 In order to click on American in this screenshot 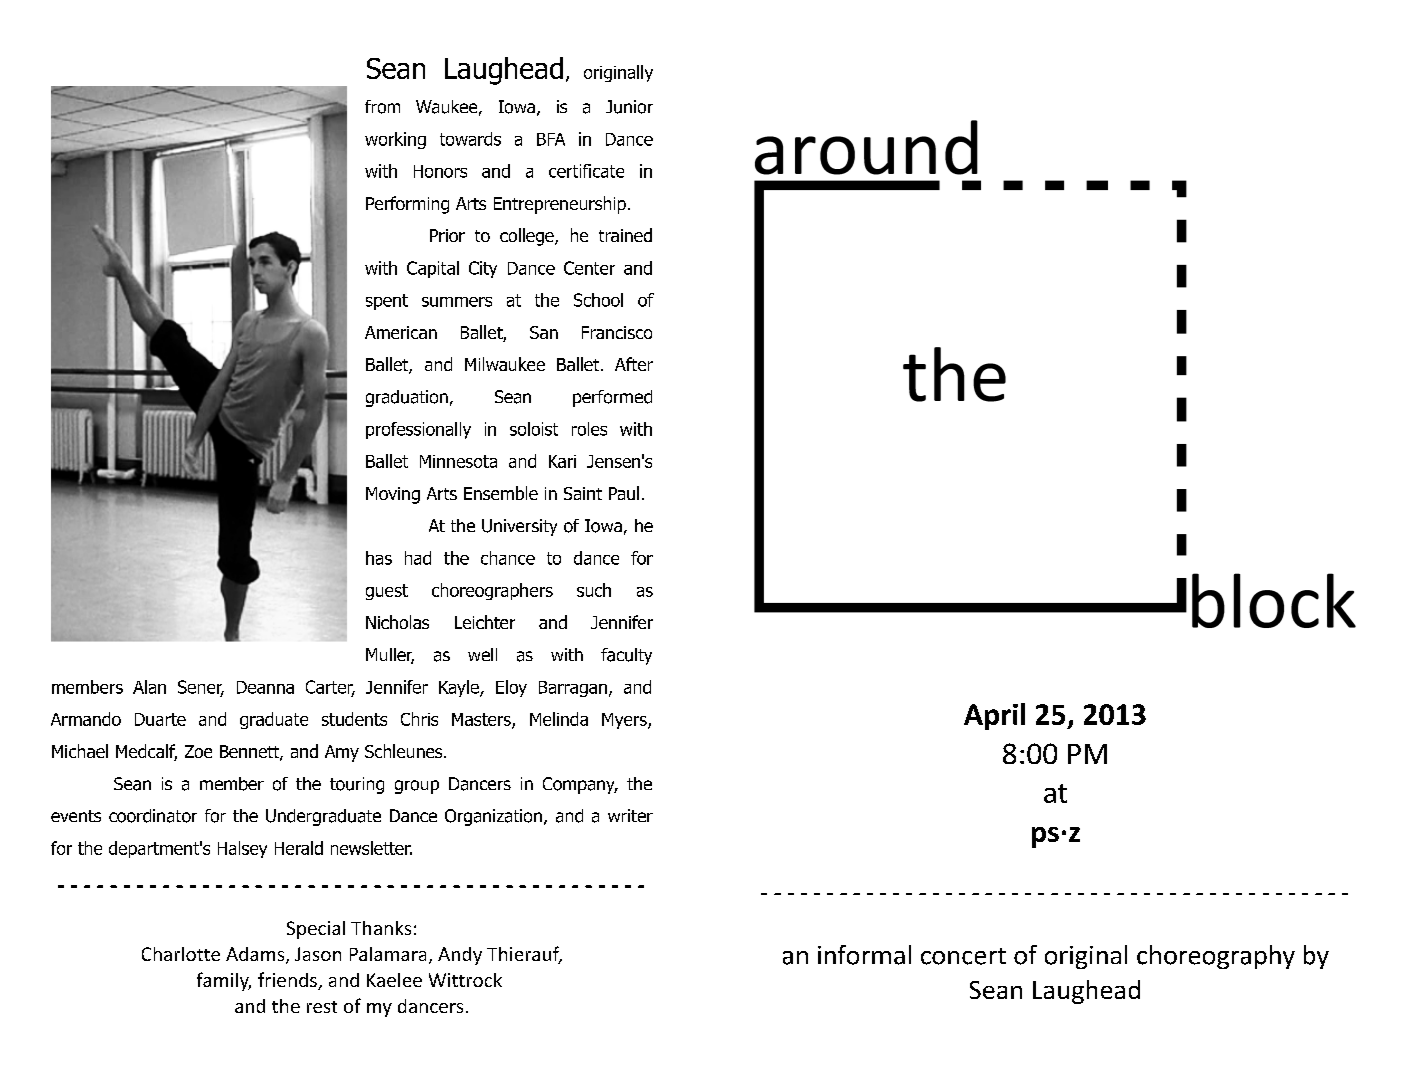, I will do `click(401, 332)`.
